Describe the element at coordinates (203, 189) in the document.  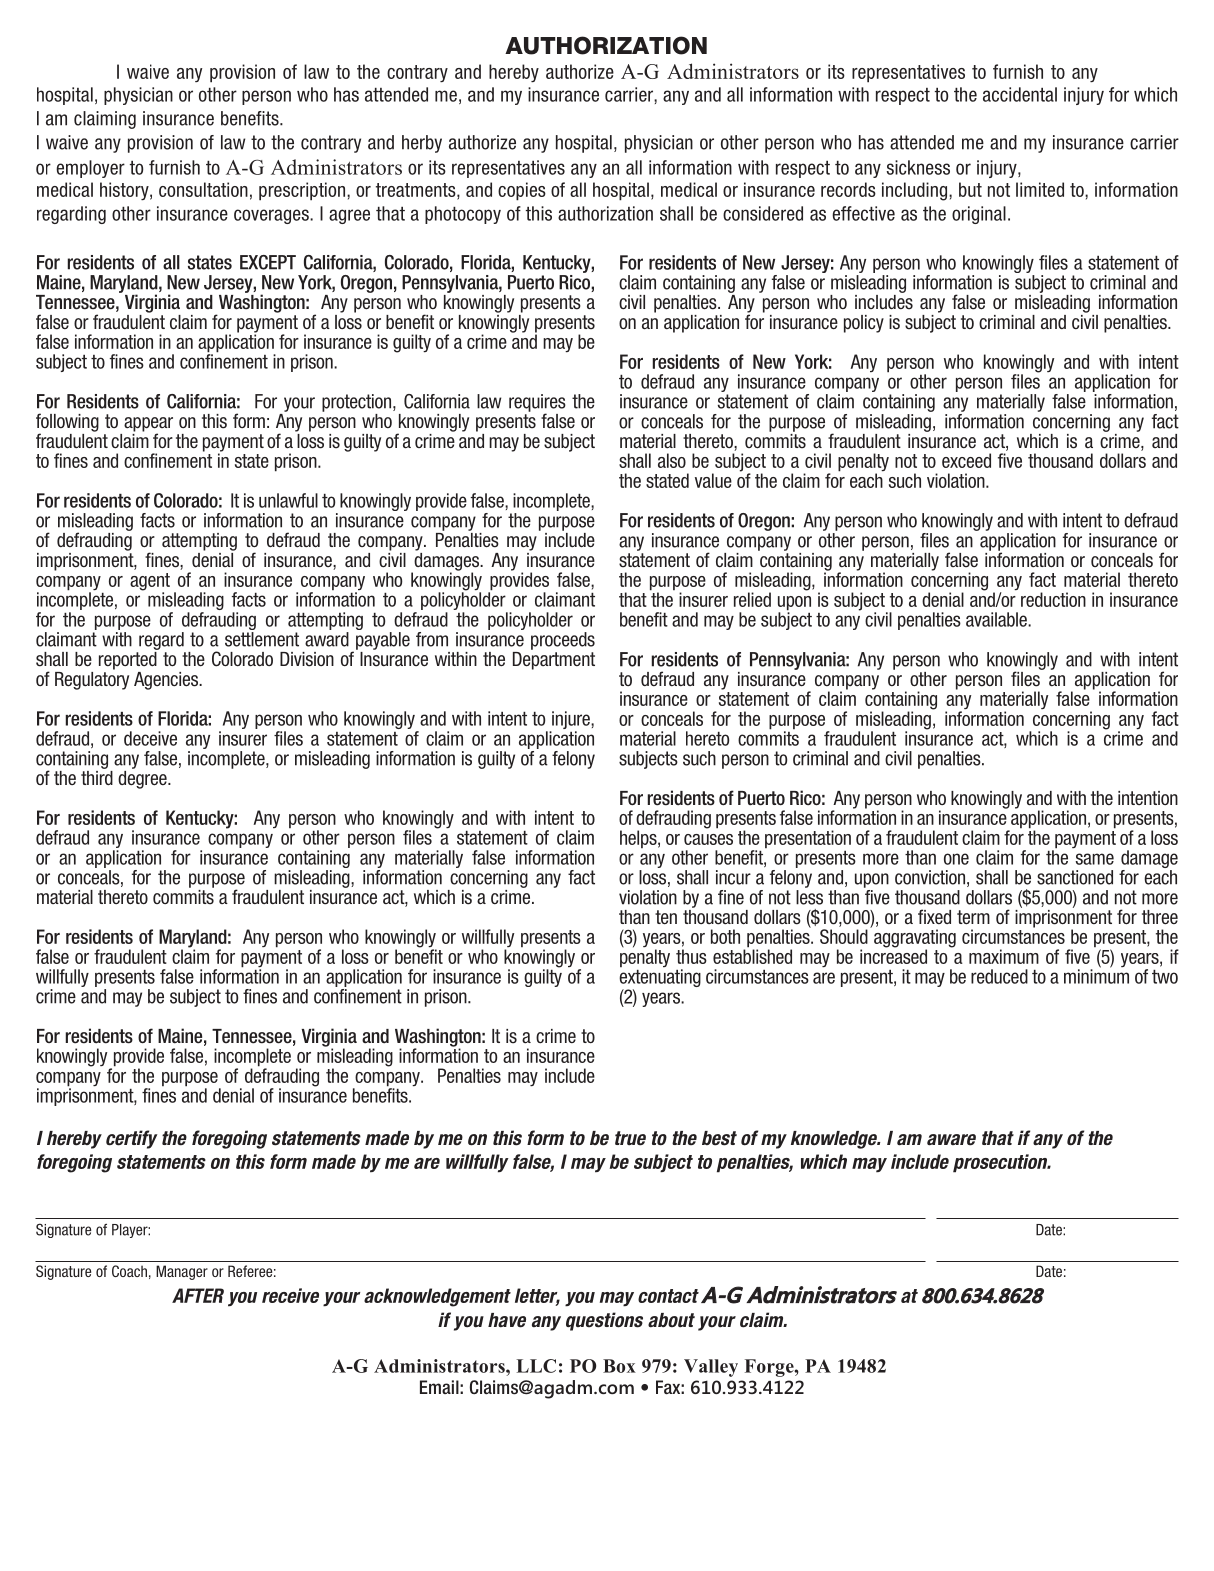
I see `consultation` at that location.
